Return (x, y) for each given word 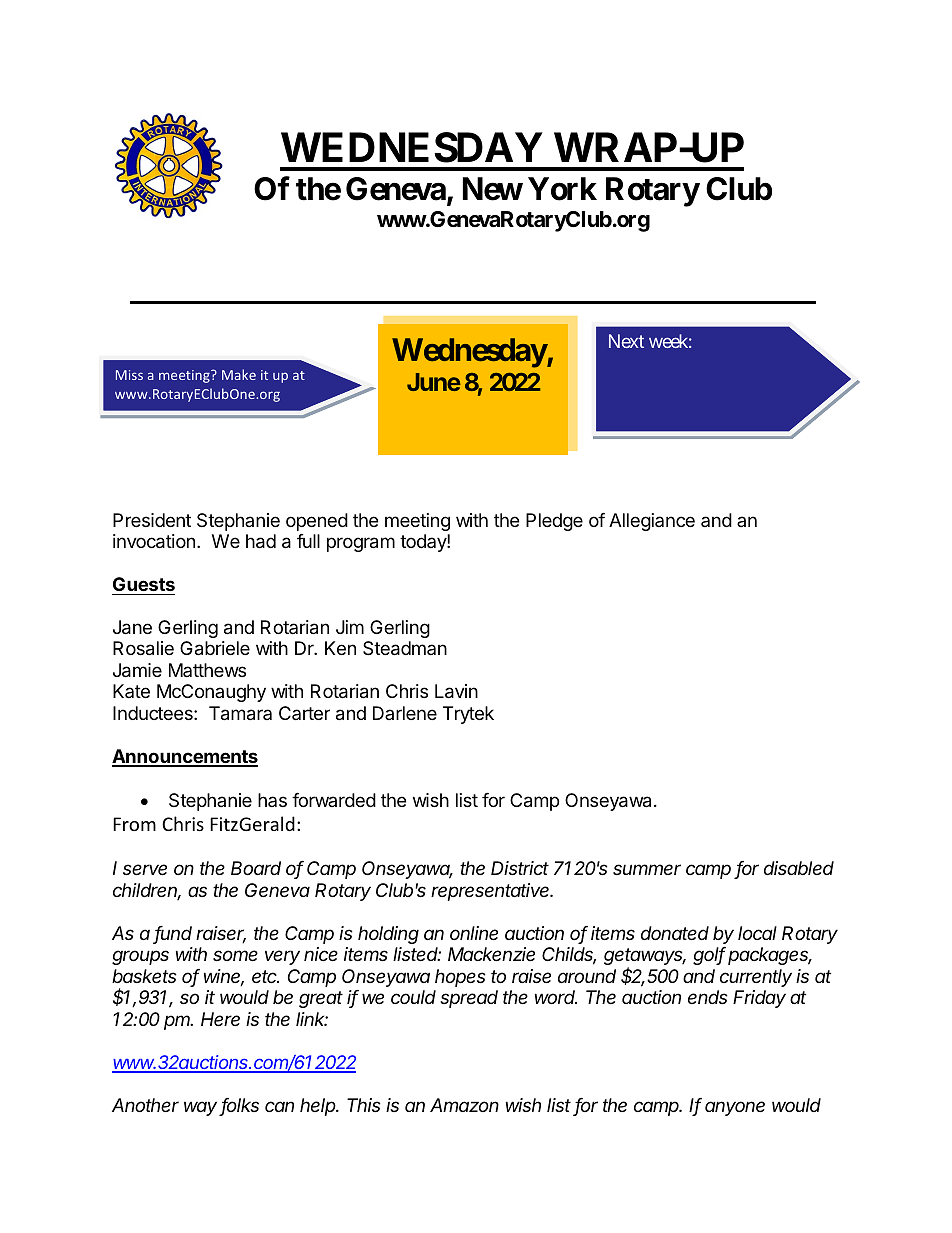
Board (256, 868)
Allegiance (652, 522)
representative (491, 892)
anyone (735, 1108)
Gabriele (215, 648)
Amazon (464, 1105)
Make (239, 374)
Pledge (554, 522)
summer (647, 869)
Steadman (405, 648)
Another (145, 1105)
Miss (129, 375)
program (361, 544)
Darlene (405, 713)
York (562, 189)
